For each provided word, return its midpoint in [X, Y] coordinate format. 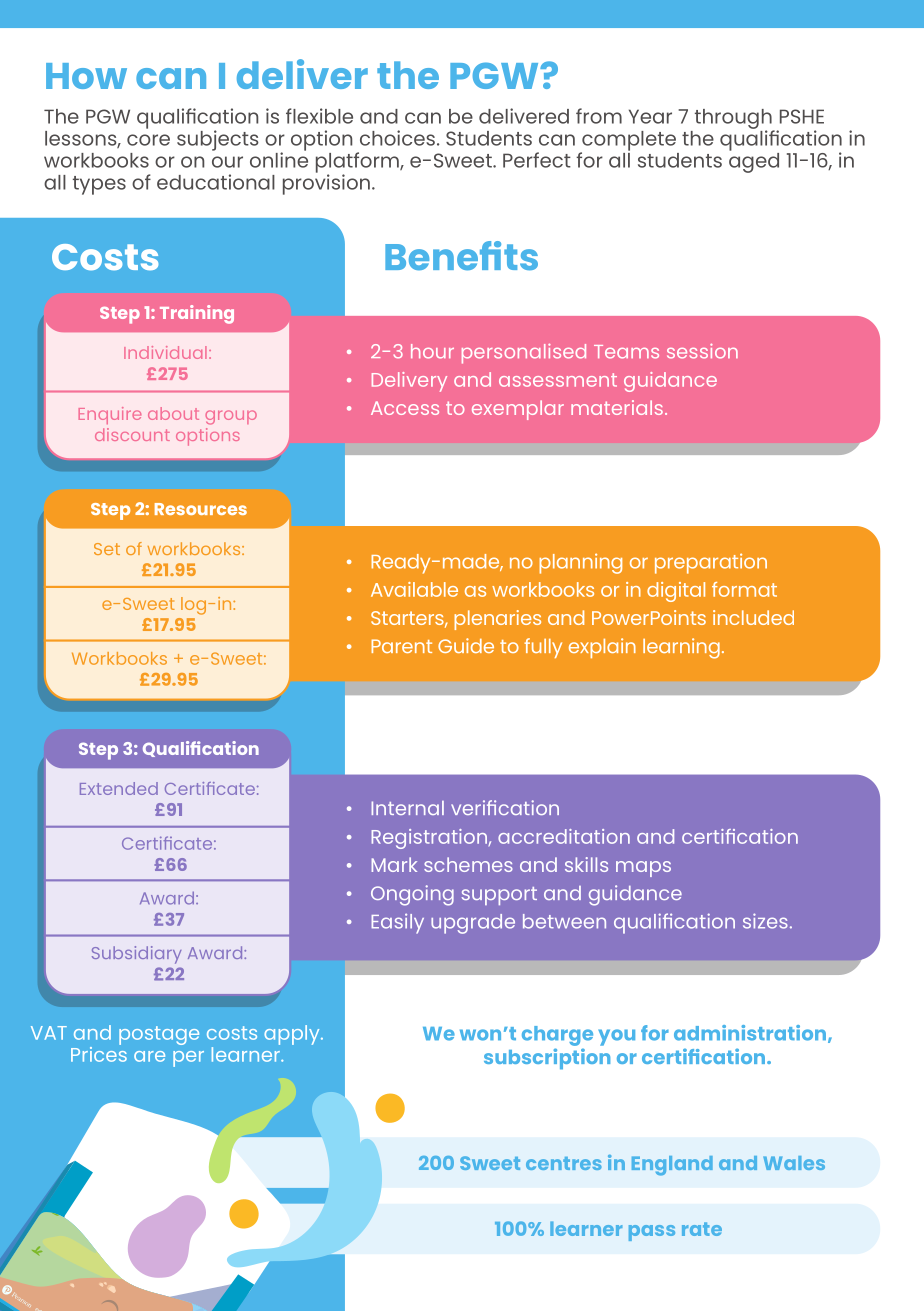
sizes [765, 921]
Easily [397, 923]
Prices [99, 1053]
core [148, 140]
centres [564, 1163]
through [734, 120]
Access [405, 408]
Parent [401, 646]
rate [702, 1229]
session [702, 351]
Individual [165, 352]
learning [681, 648]
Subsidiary [136, 955]
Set [107, 549]
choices [397, 138]
